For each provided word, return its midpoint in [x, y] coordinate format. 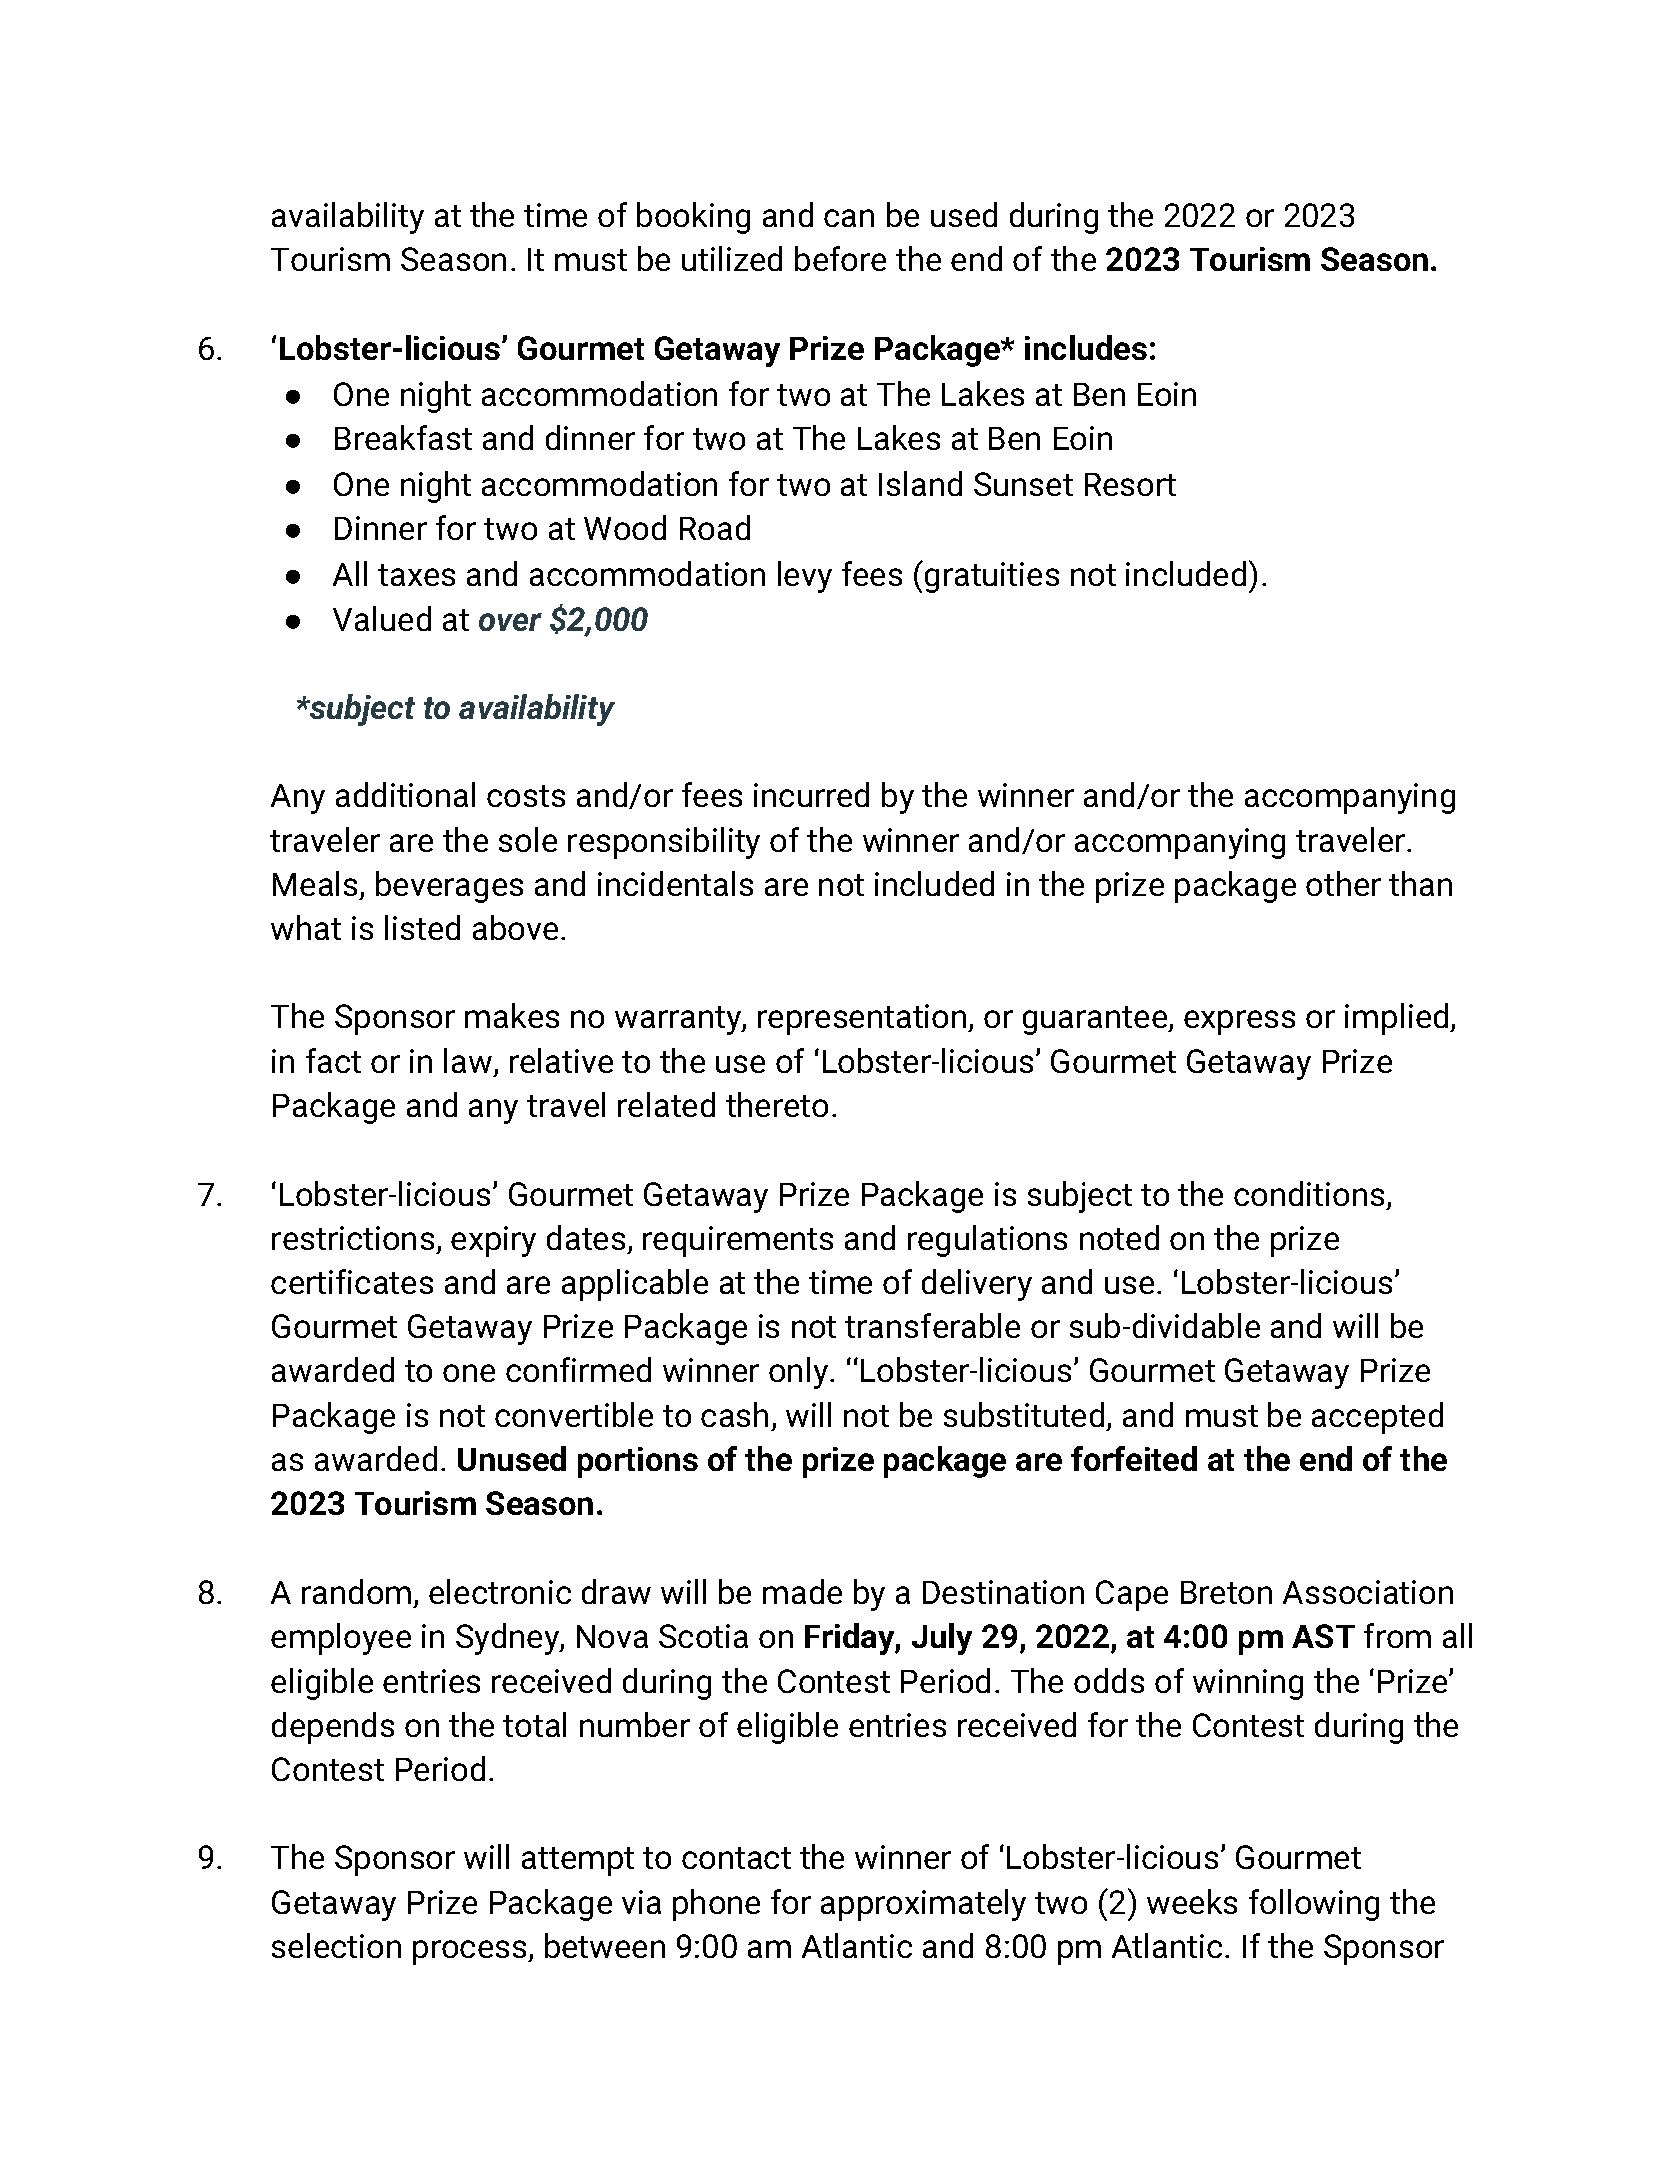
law [469, 1062]
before [840, 258]
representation [863, 1019]
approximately [923, 1905]
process [471, 1952]
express [1239, 1022]
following [1314, 1905]
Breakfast [403, 437]
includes [1086, 347]
